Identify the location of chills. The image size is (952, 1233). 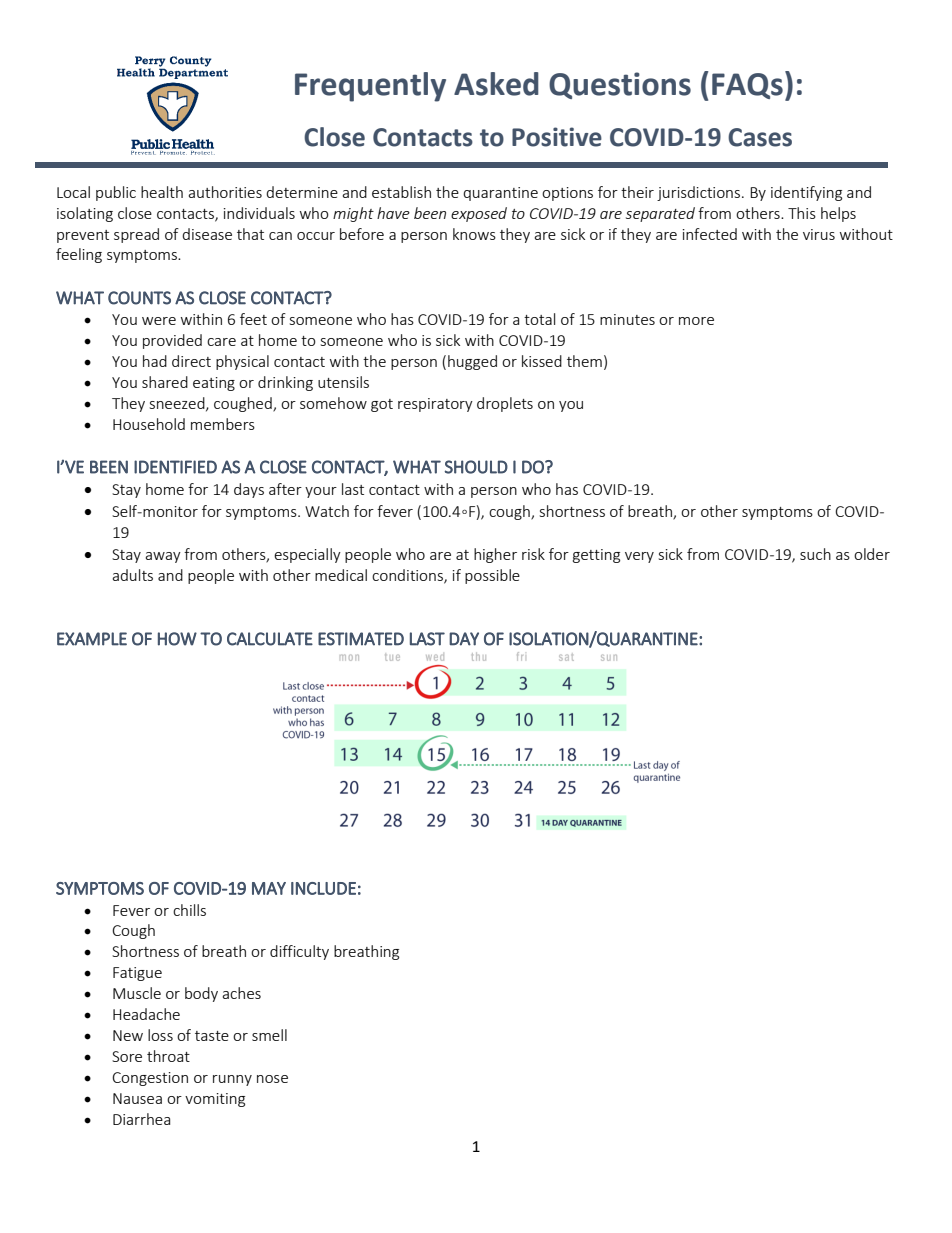
(189, 910).
